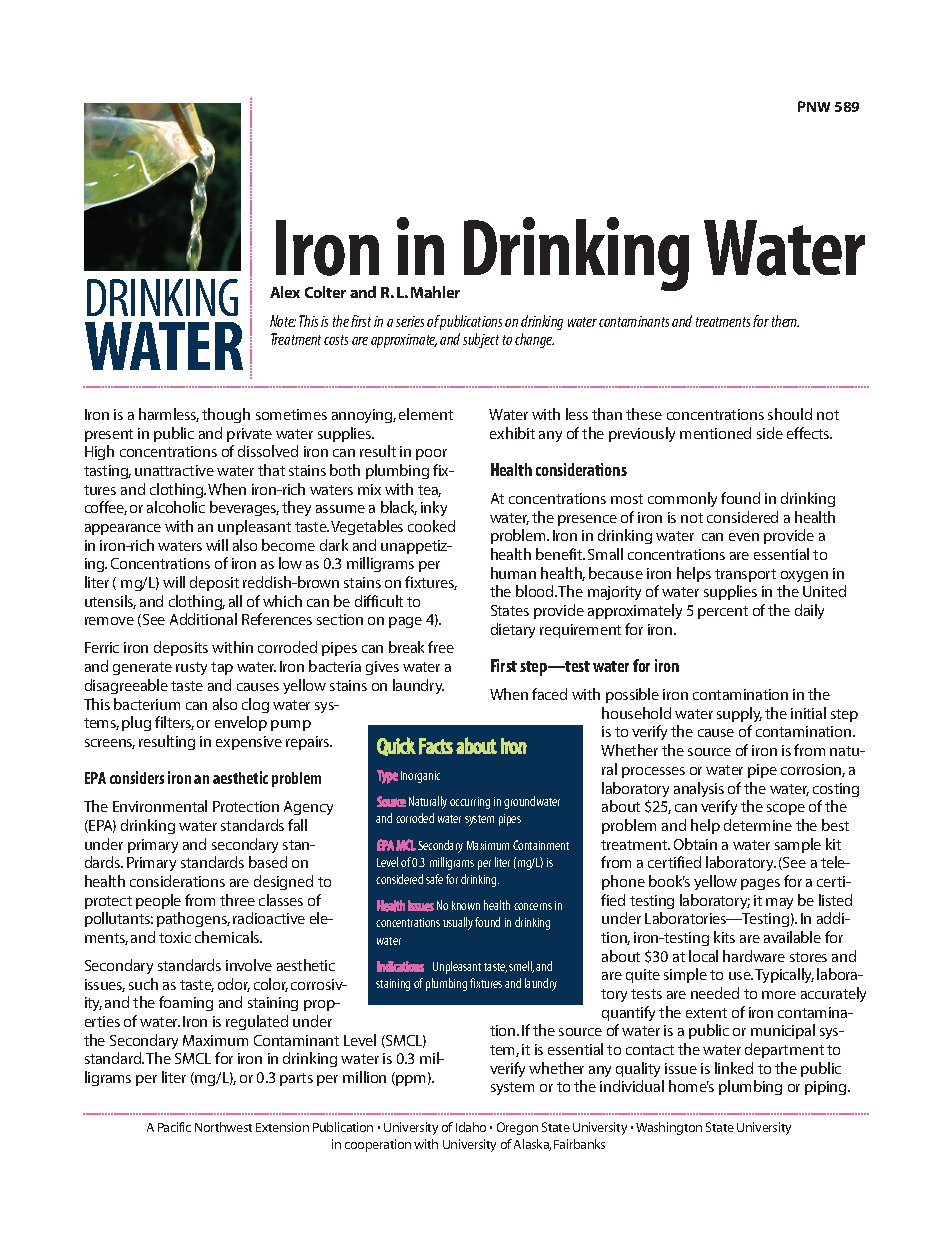 The image size is (952, 1233). What do you see at coordinates (481, 340) in the screenshot?
I see `subject` at bounding box center [481, 340].
